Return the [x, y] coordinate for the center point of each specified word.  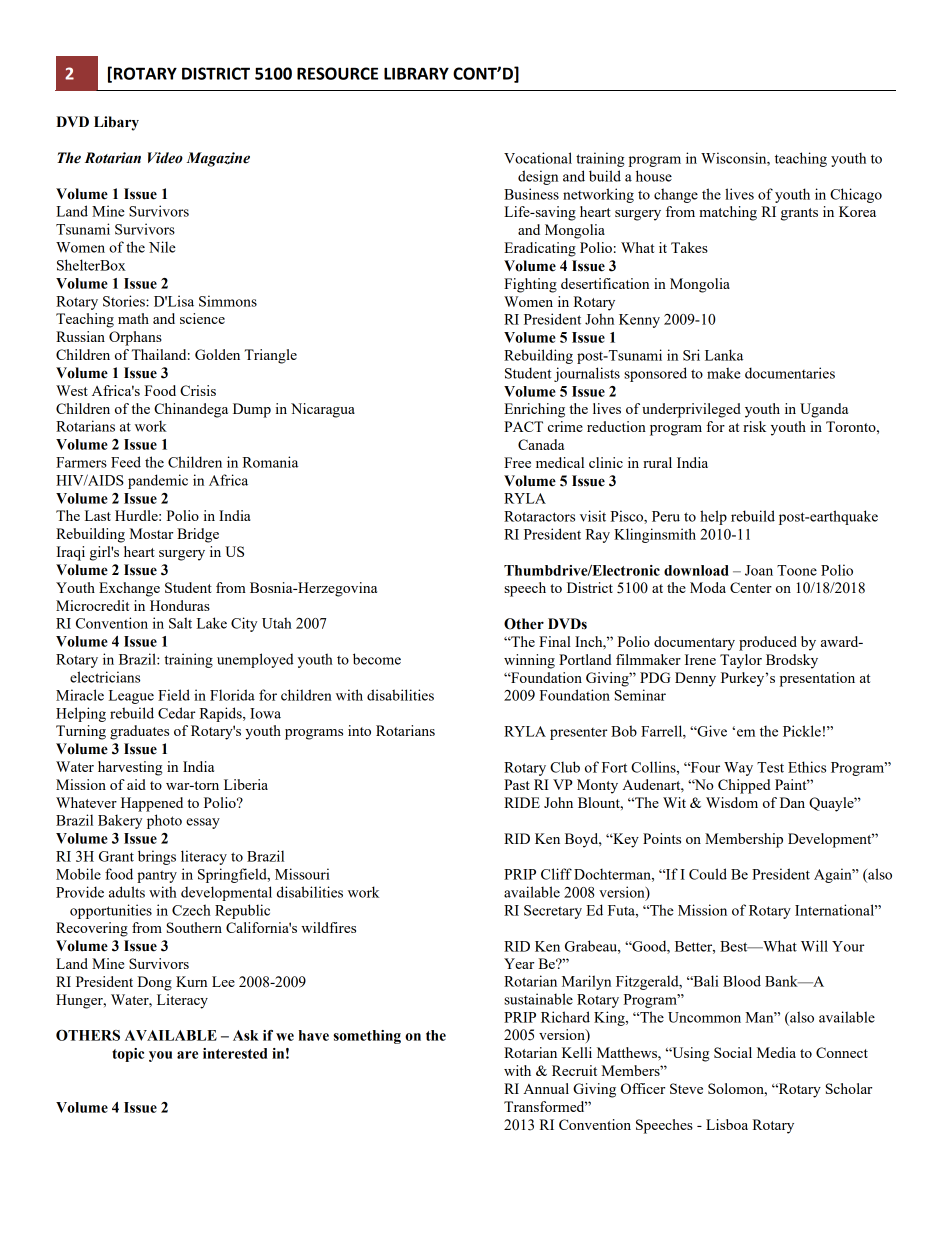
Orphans [135, 338]
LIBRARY [416, 73]
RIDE [522, 802]
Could [708, 874]
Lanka [724, 355]
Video [165, 158]
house [654, 176]
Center [751, 587]
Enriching [534, 410]
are [187, 1055]
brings [157, 857]
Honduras [180, 605]
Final [555, 641]
